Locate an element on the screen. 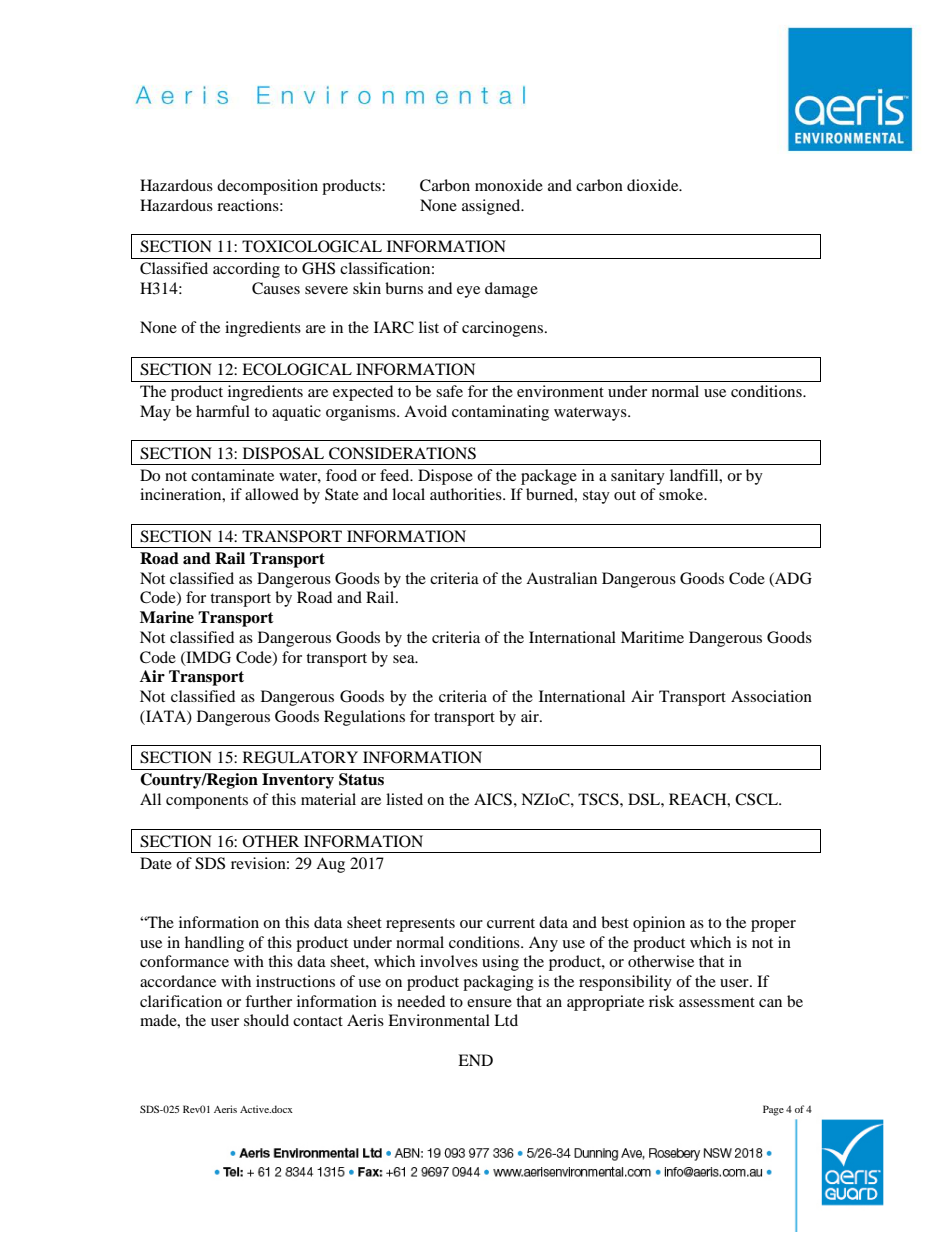 This screenshot has width=952, height=1233. should is located at coordinates (266, 1020).
